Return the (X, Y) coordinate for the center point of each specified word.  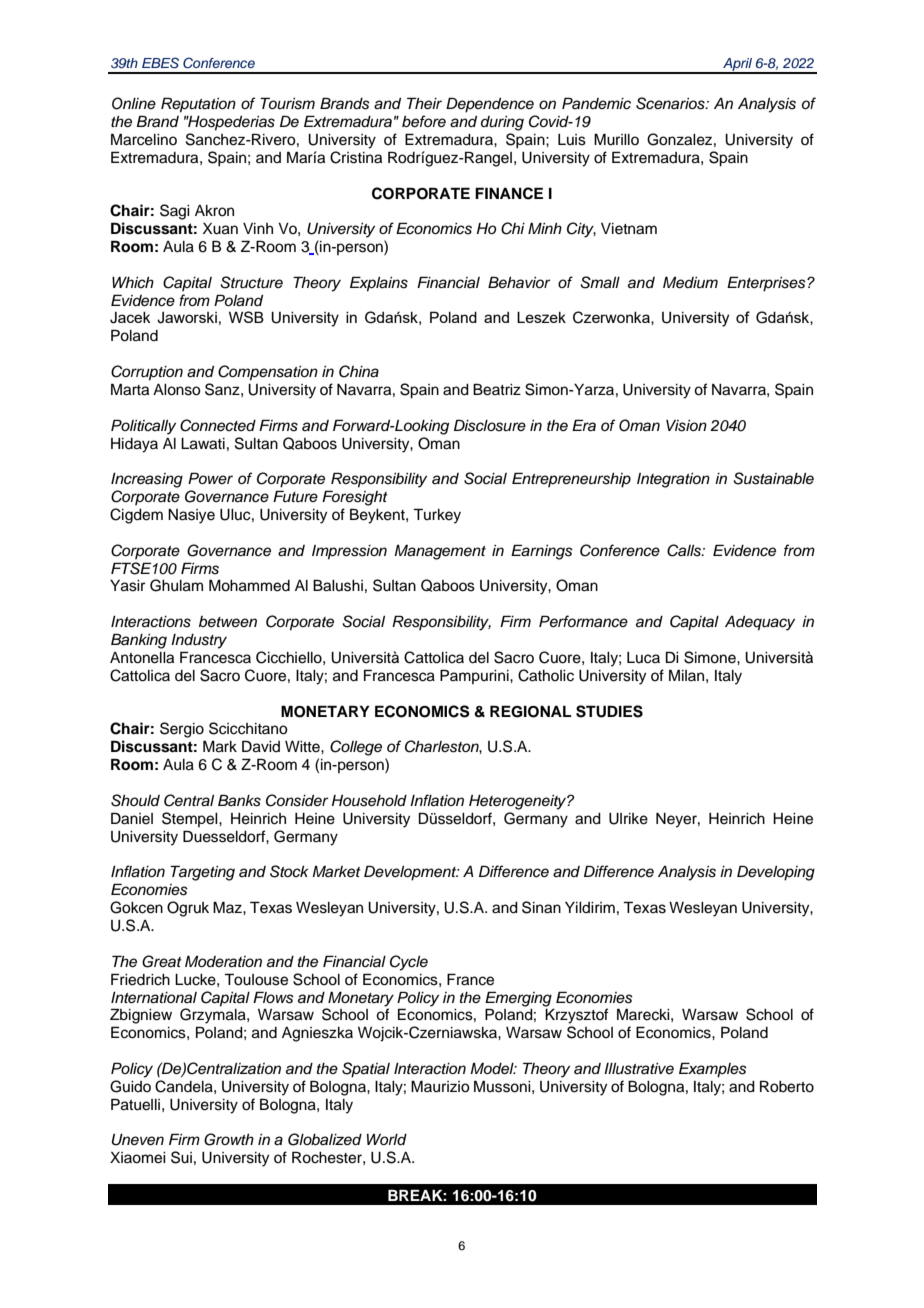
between (228, 621)
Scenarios (671, 103)
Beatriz (497, 389)
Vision (686, 426)
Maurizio (440, 1086)
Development (411, 873)
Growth (229, 1139)
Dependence (490, 105)
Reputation (198, 105)
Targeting (202, 873)
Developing (776, 873)
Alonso (177, 390)
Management (440, 552)
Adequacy (760, 623)
